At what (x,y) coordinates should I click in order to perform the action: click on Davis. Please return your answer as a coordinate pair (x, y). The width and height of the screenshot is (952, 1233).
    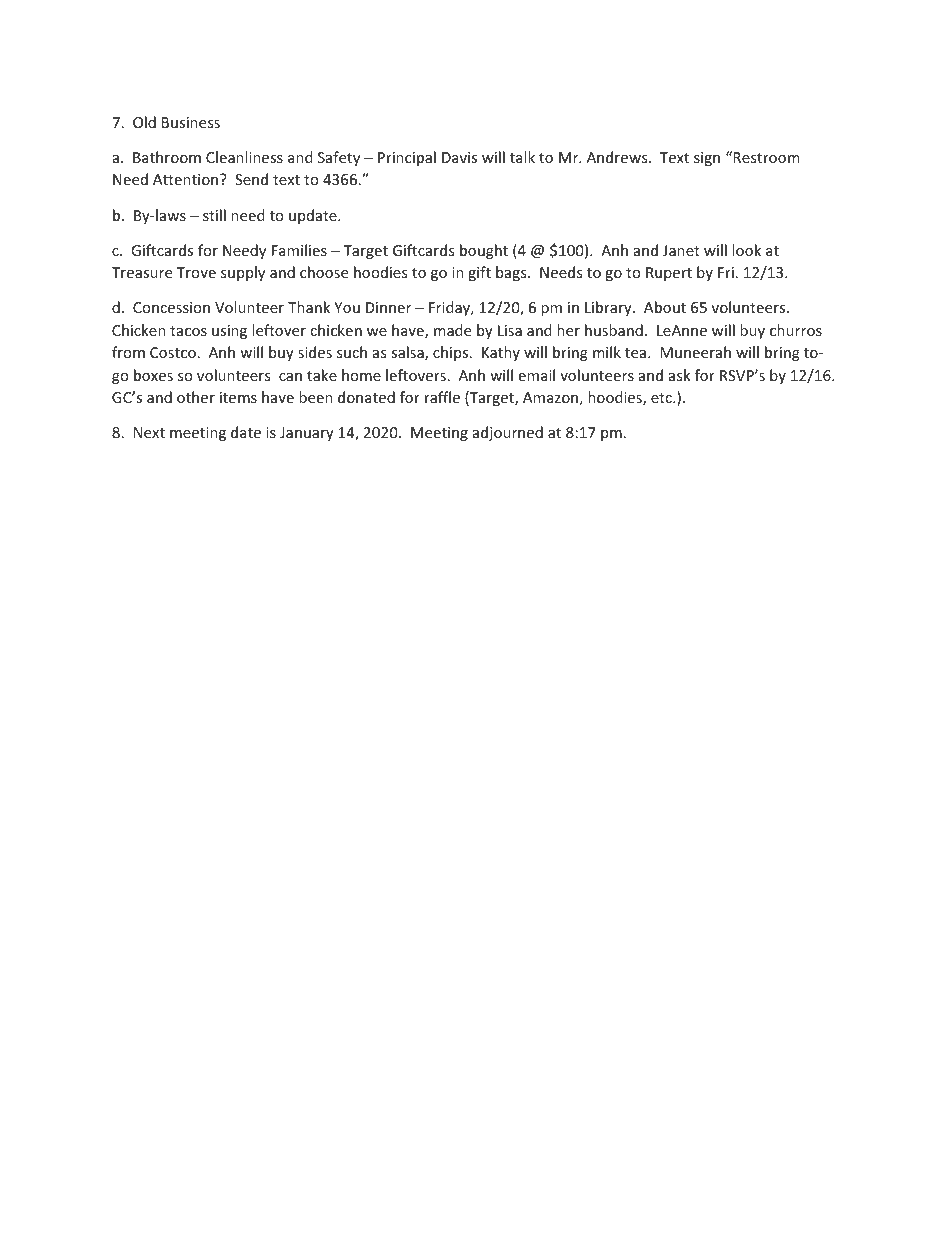
    Looking at the image, I should click on (459, 157).
